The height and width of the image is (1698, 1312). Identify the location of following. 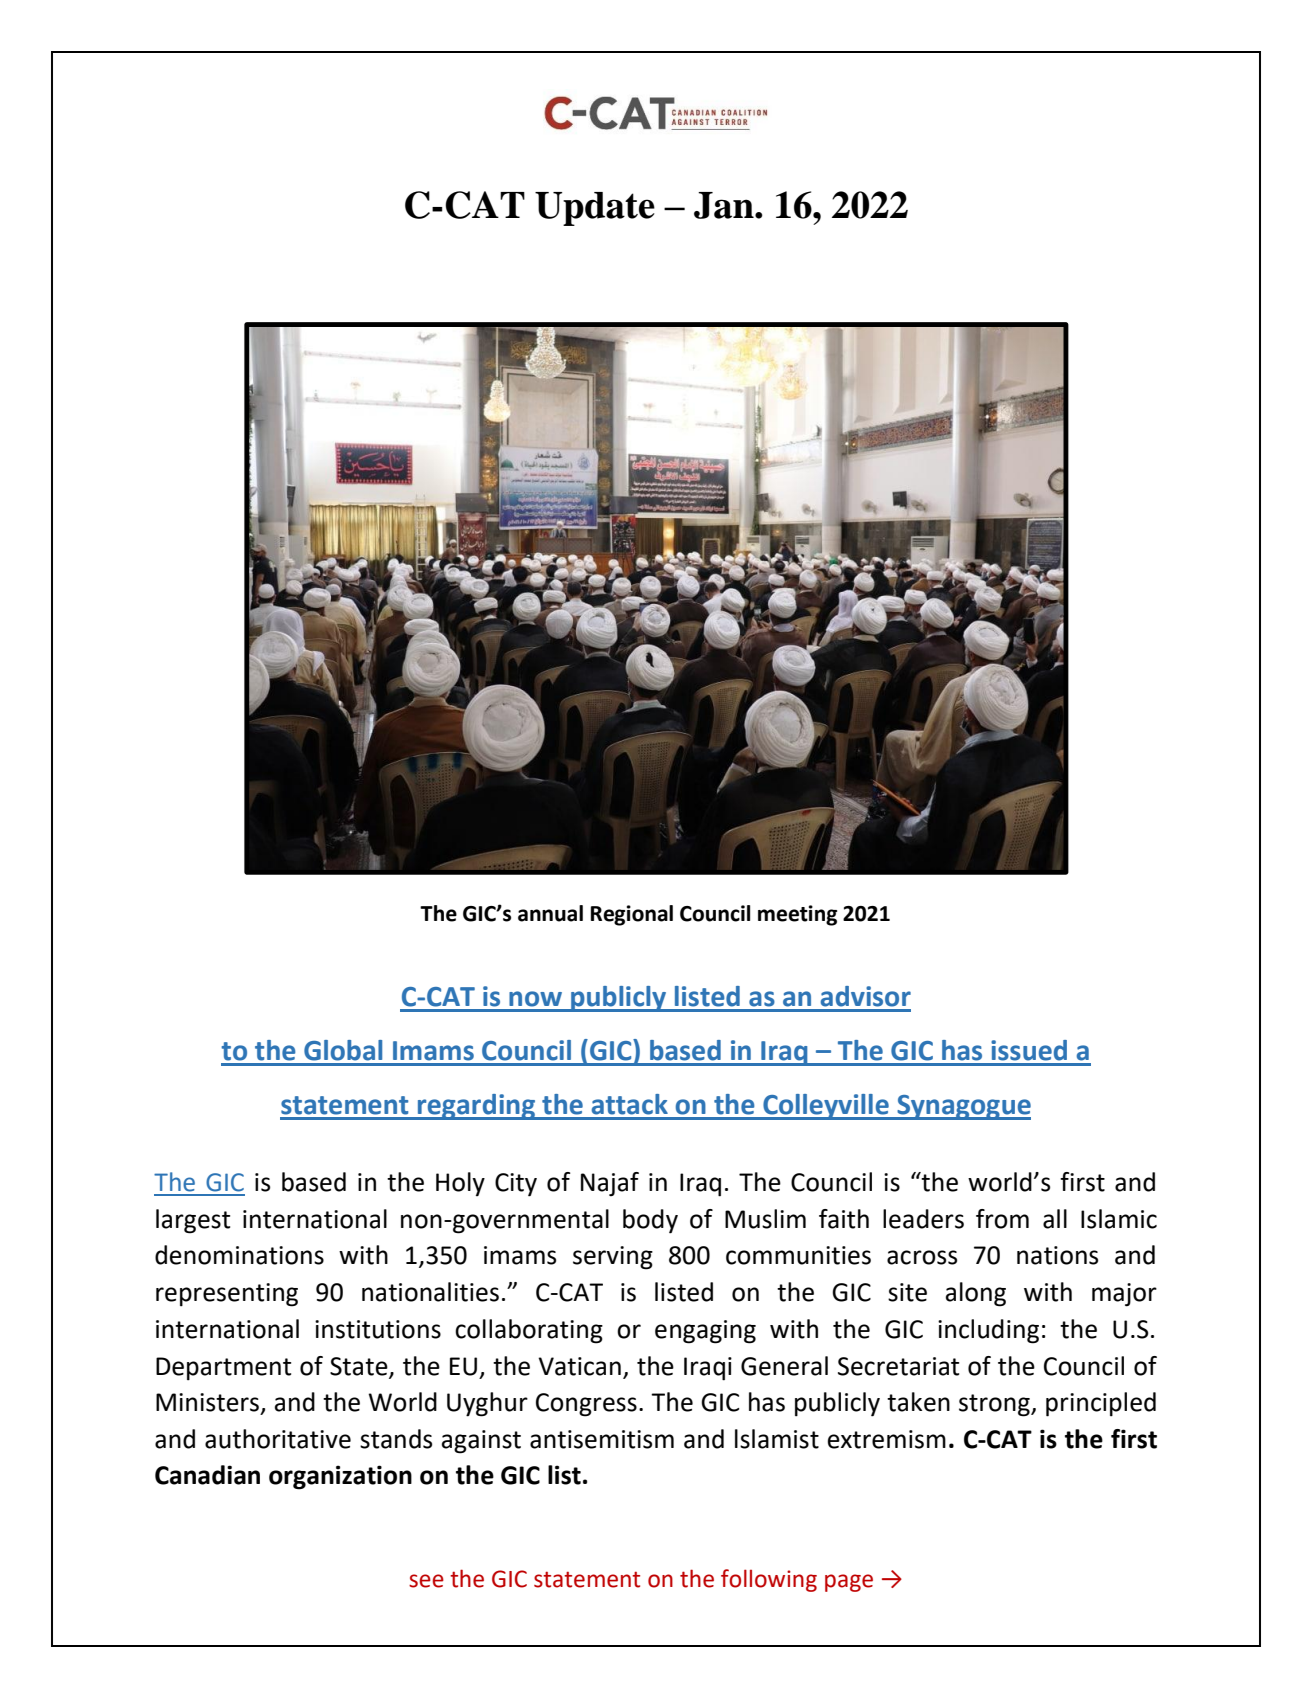
(769, 1580).
